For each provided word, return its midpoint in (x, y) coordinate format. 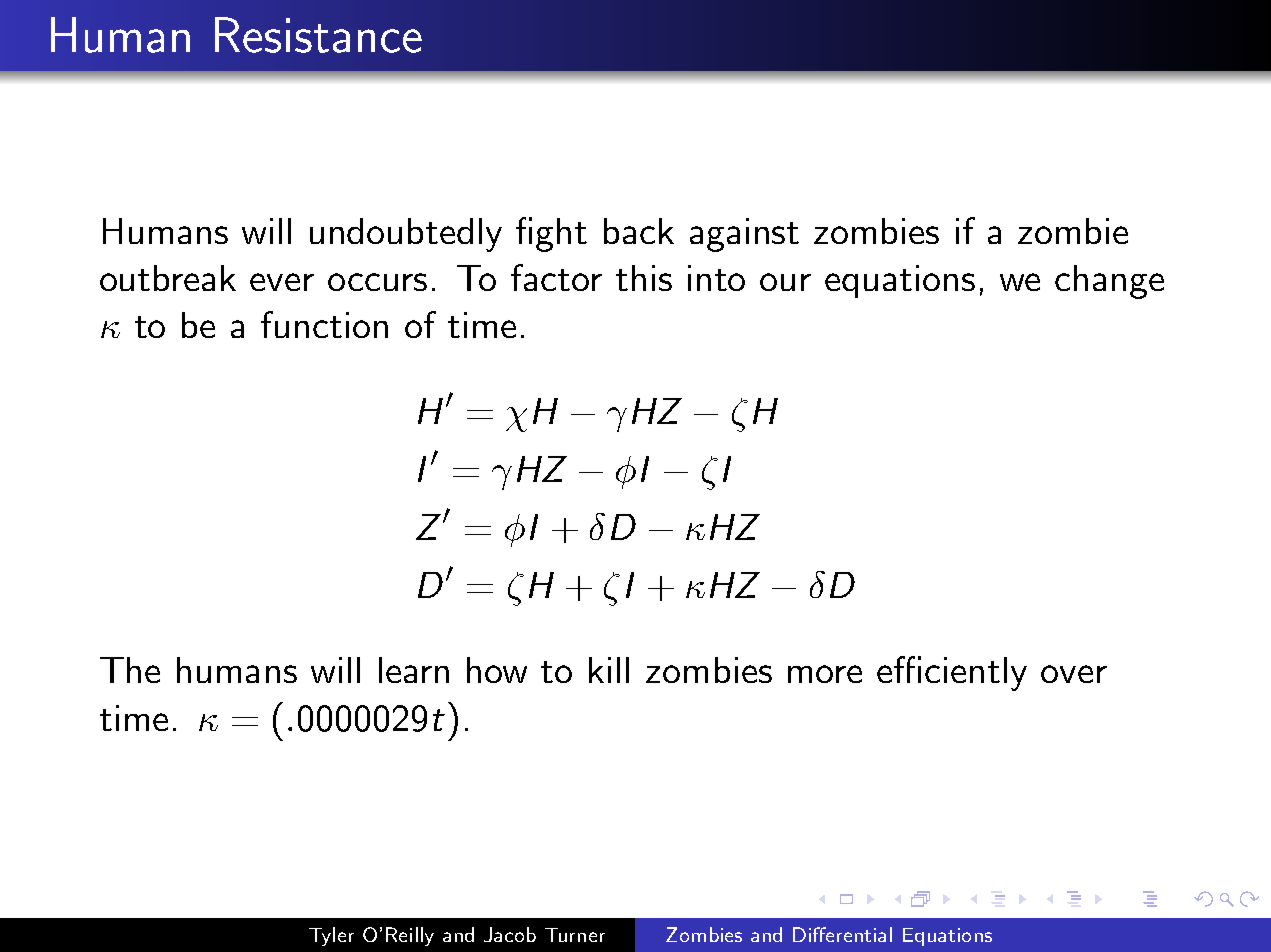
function (324, 324)
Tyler (331, 936)
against (744, 235)
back (639, 231)
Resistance (318, 35)
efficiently (952, 673)
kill (609, 670)
